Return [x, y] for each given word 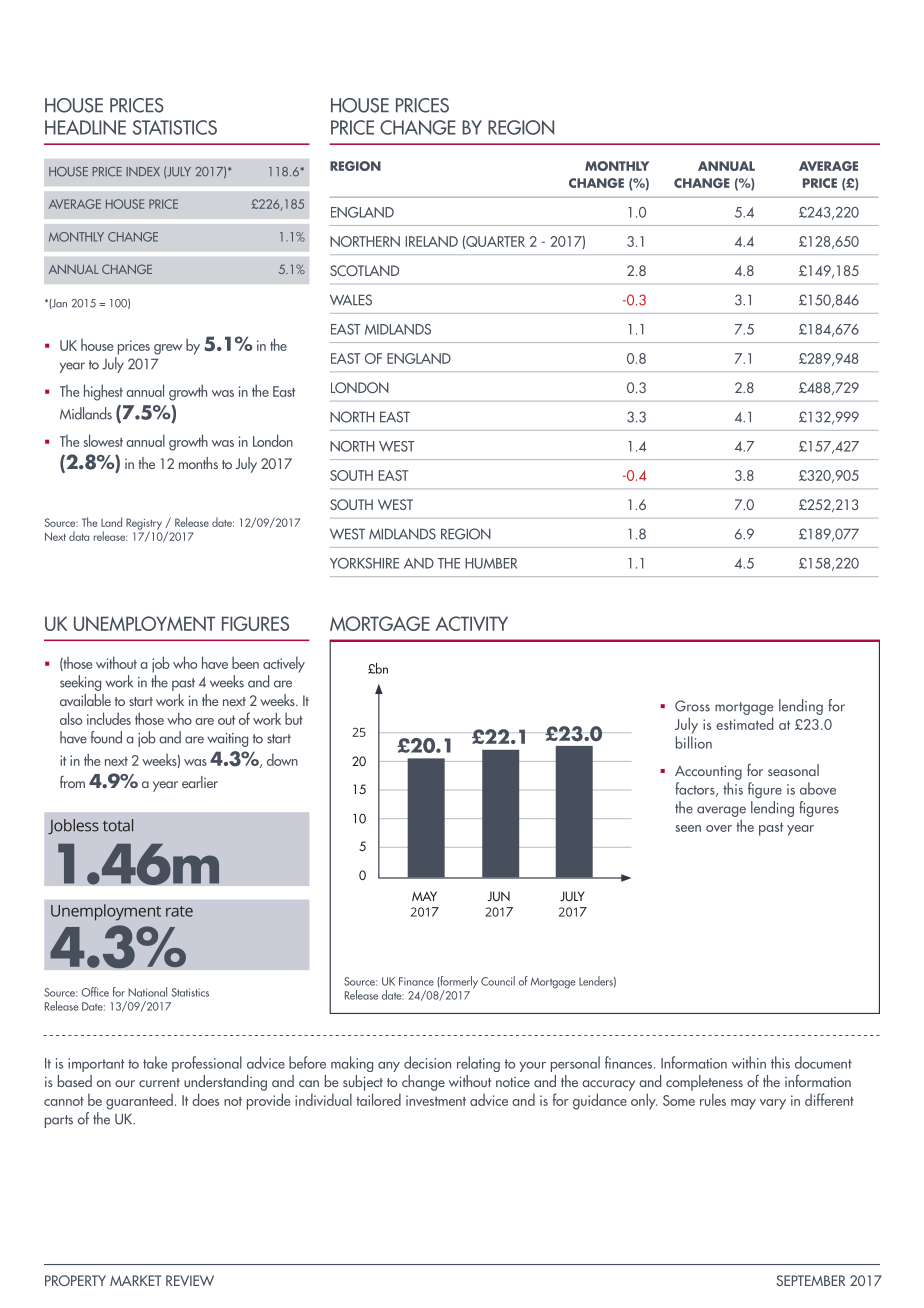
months [198, 463]
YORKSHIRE [364, 563]
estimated [744, 723]
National [147, 992]
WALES [351, 300]
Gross [692, 706]
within [749, 1062]
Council [498, 981]
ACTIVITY [471, 623]
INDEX [143, 171]
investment [436, 1100]
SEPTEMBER [810, 1280]
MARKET [135, 1280]
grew [168, 349]
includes [109, 718]
